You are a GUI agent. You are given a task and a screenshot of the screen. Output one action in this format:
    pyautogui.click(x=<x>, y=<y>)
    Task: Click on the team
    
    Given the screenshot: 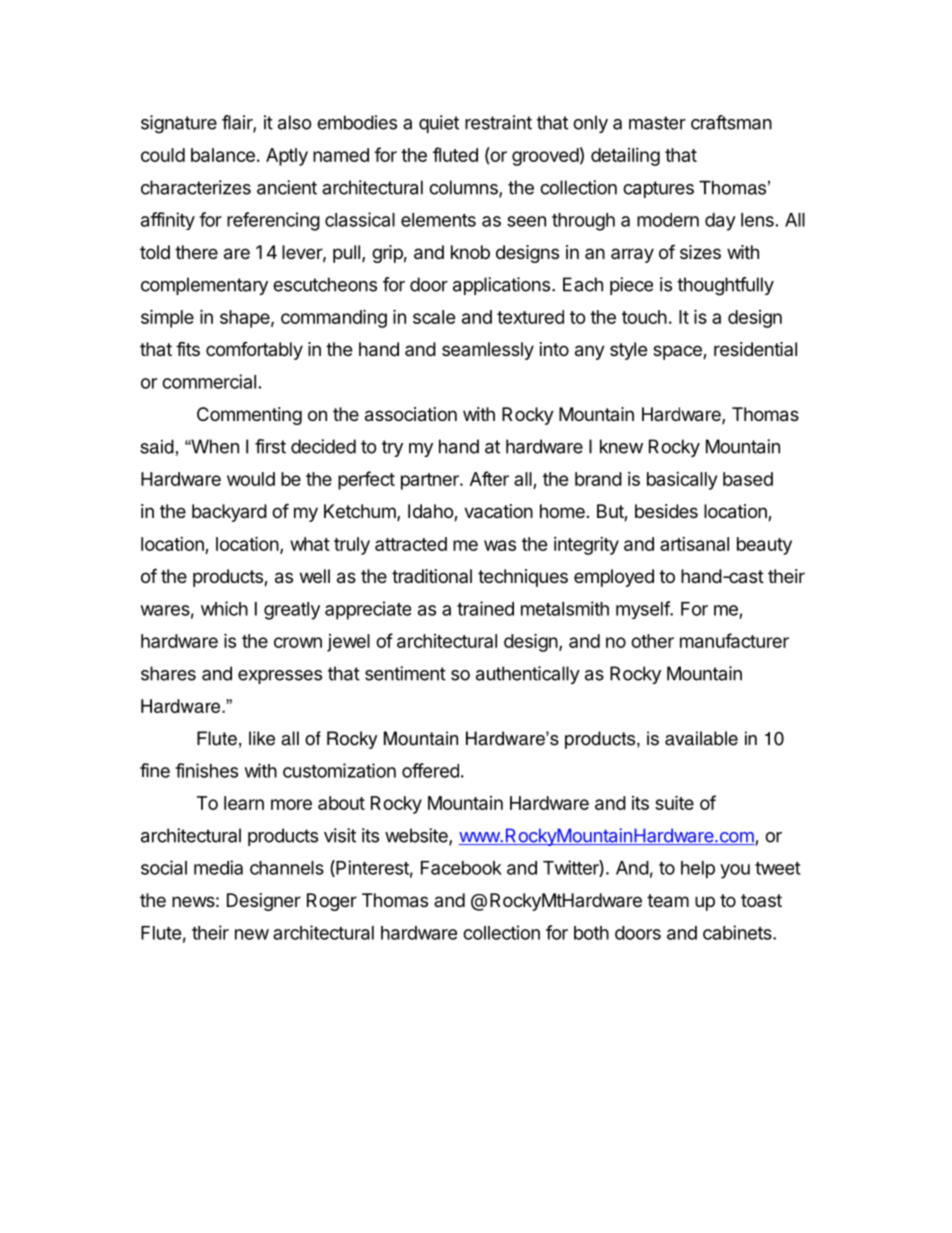 What is the action you would take?
    pyautogui.click(x=668, y=901)
